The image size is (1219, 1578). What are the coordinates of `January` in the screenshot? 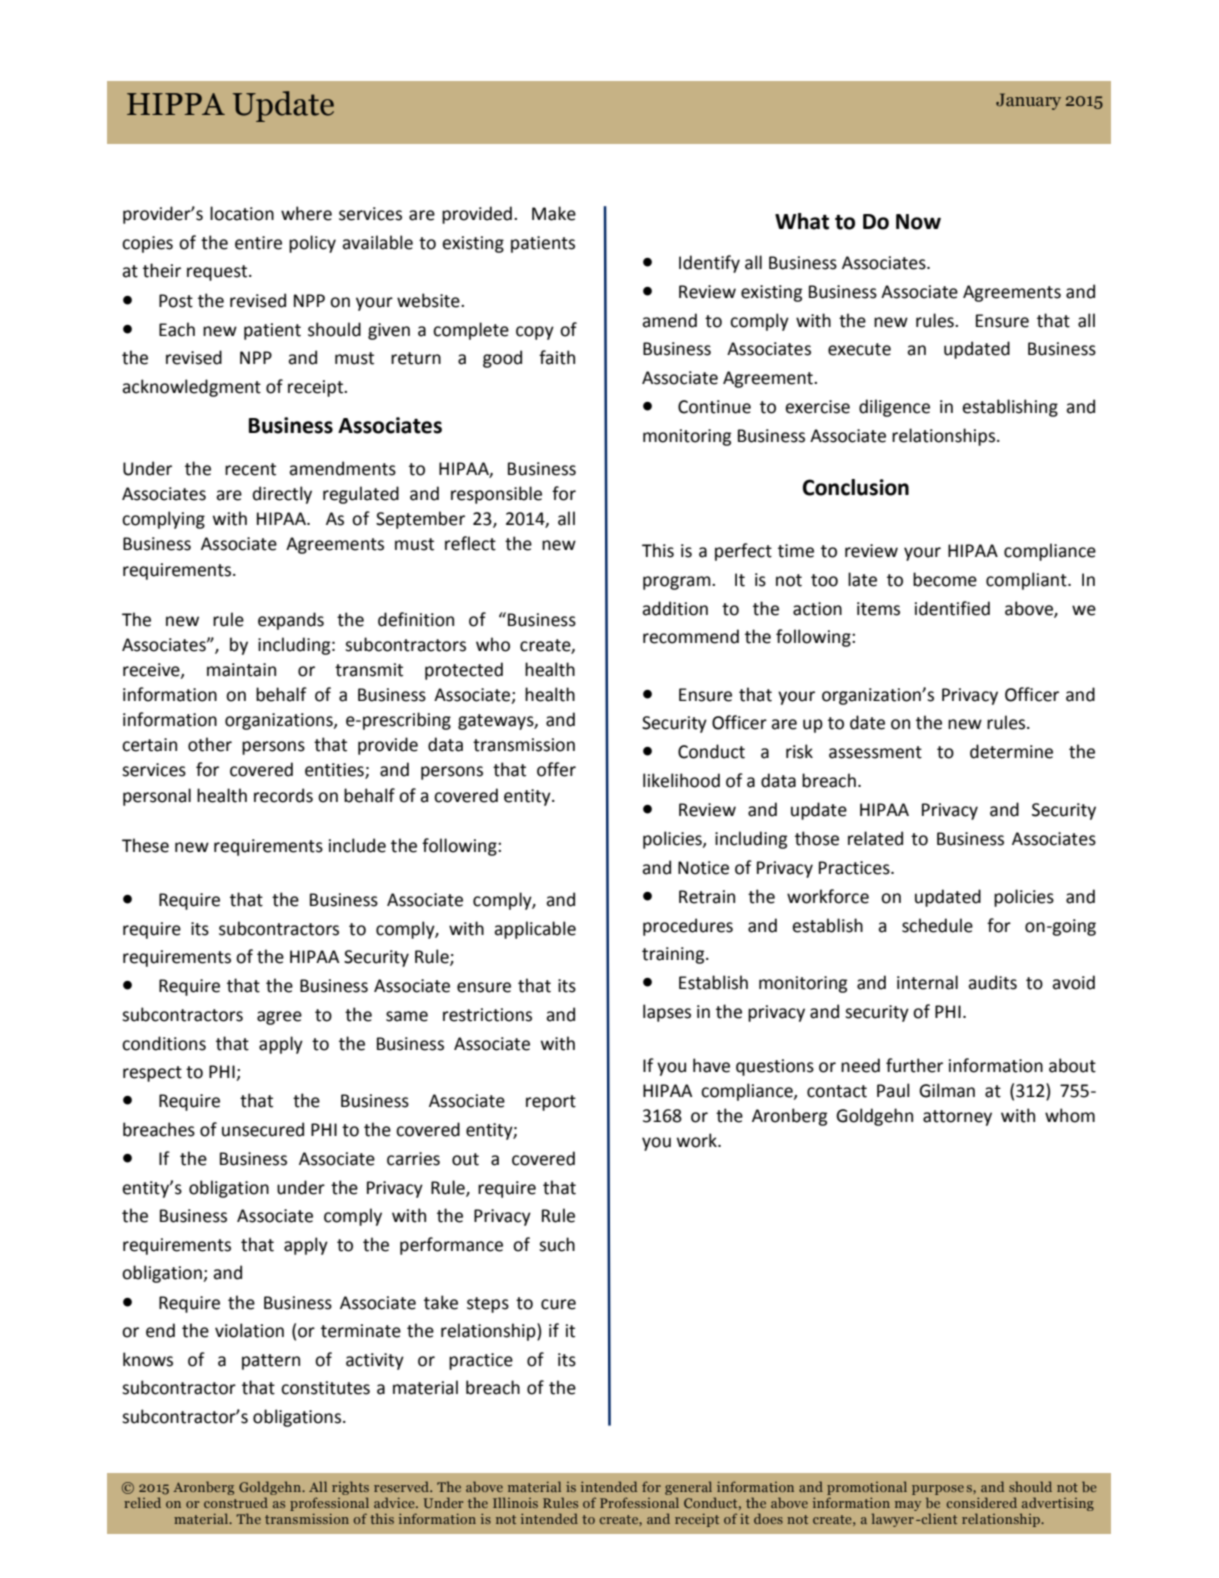 It's located at (1028, 101).
